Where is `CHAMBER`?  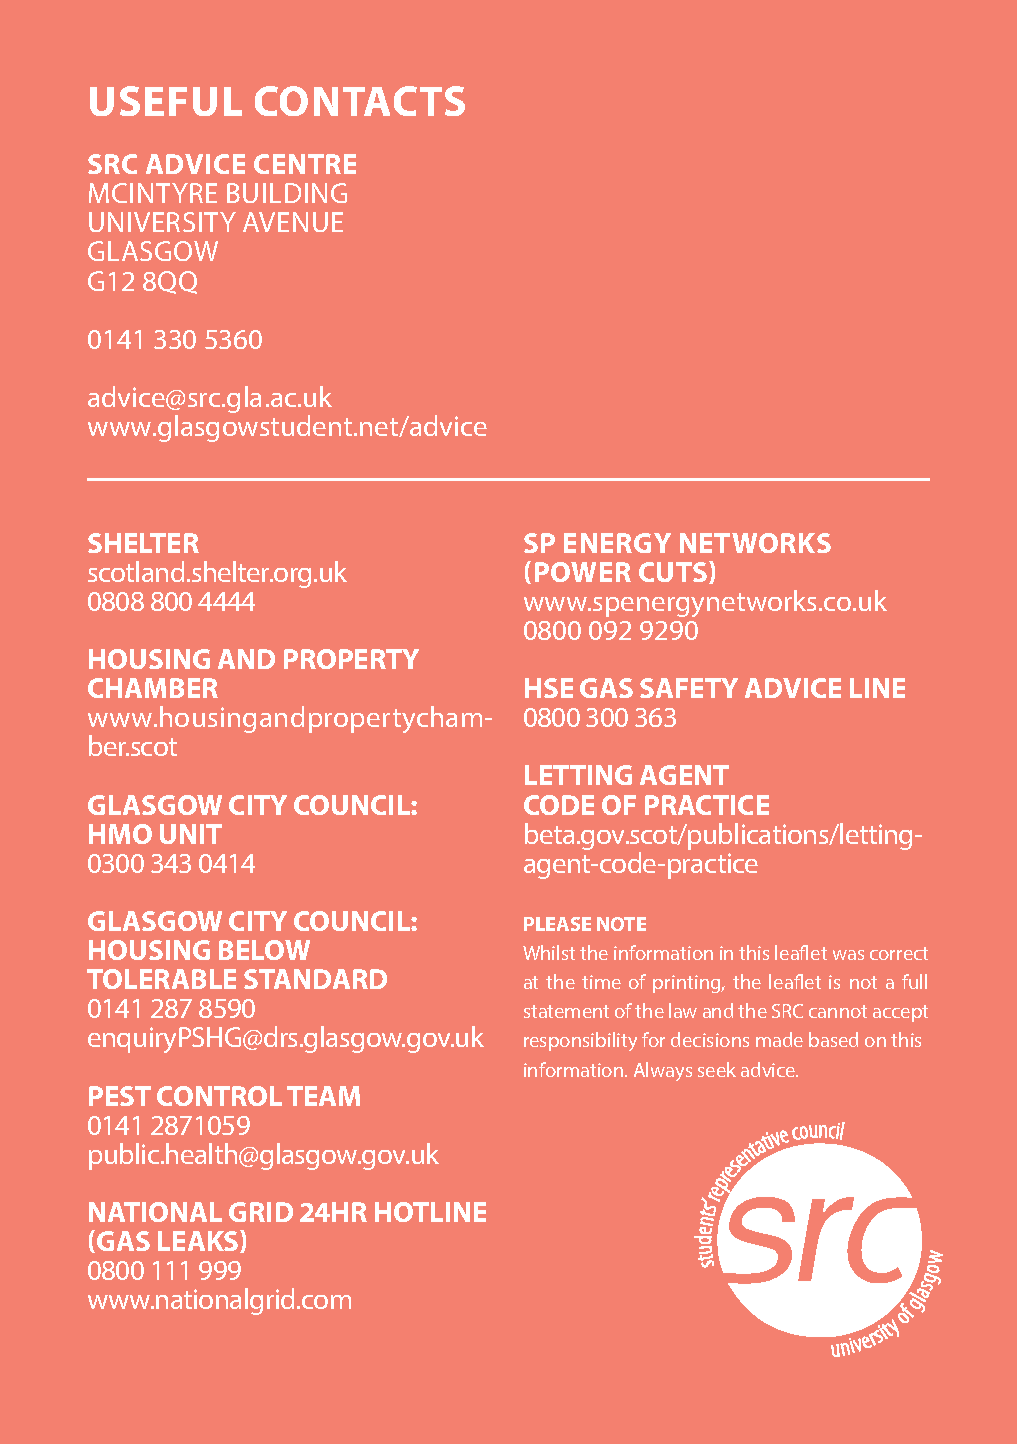 CHAMBER is located at coordinates (153, 688).
